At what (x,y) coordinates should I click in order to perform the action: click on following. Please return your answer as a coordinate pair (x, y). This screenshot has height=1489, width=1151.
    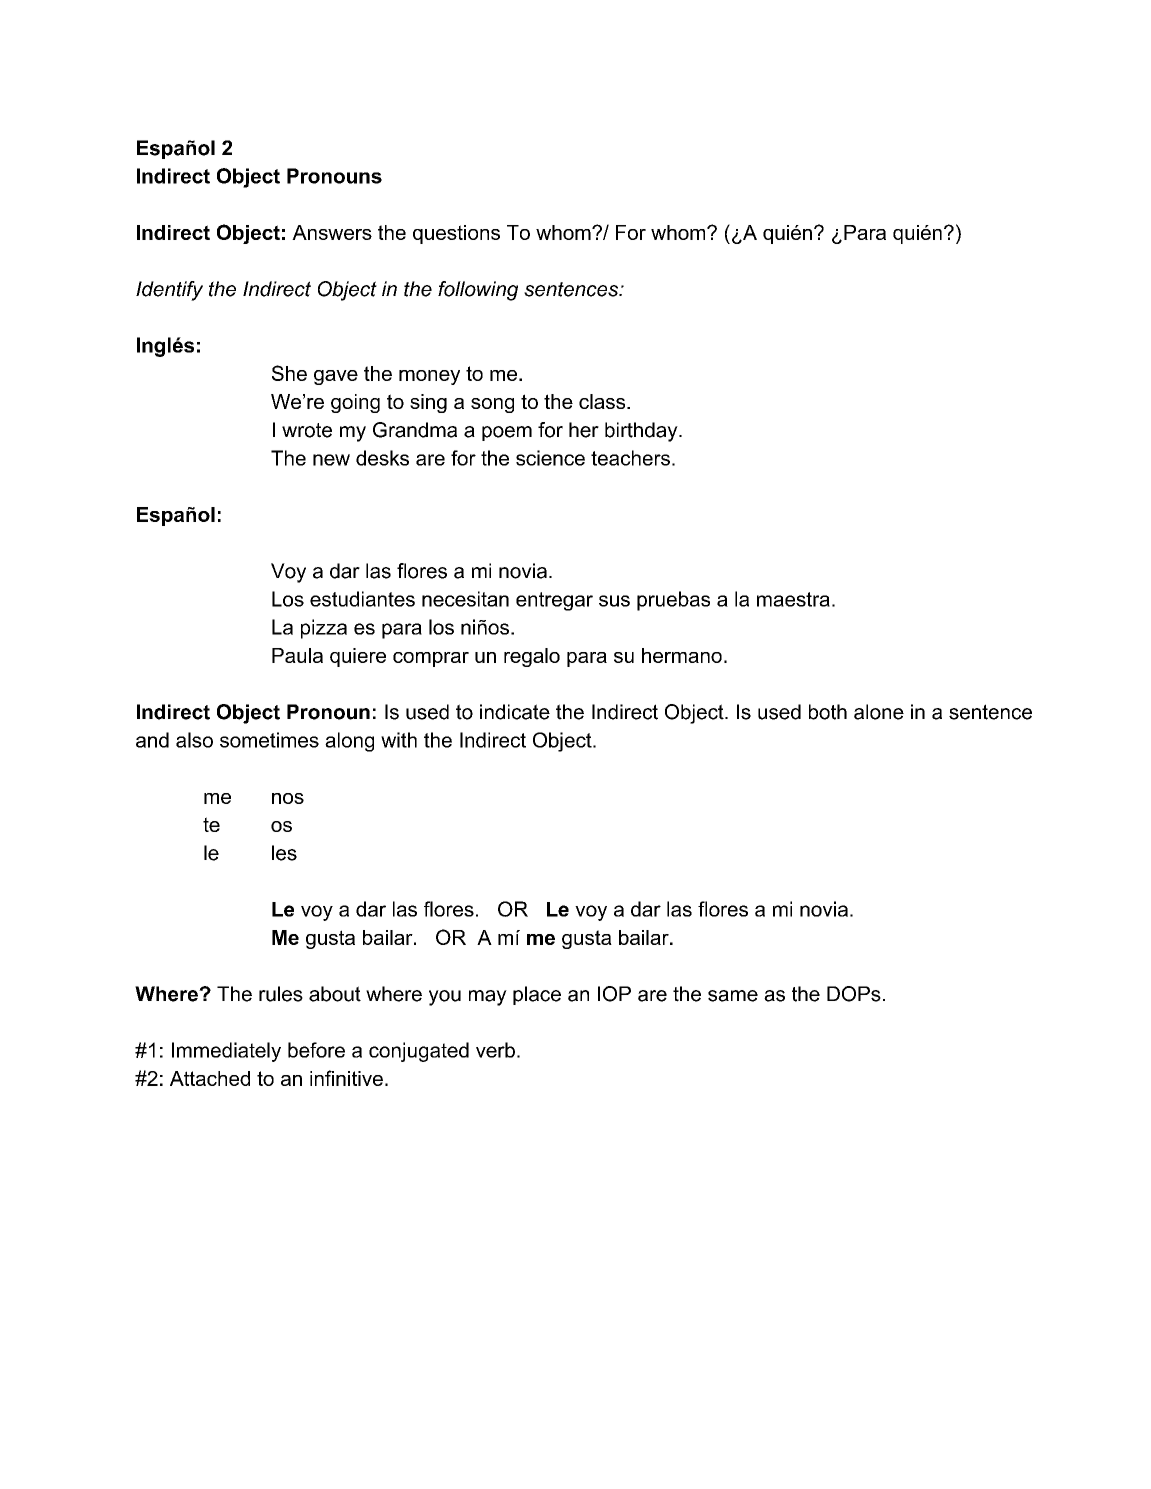
    Looking at the image, I should click on (478, 291).
